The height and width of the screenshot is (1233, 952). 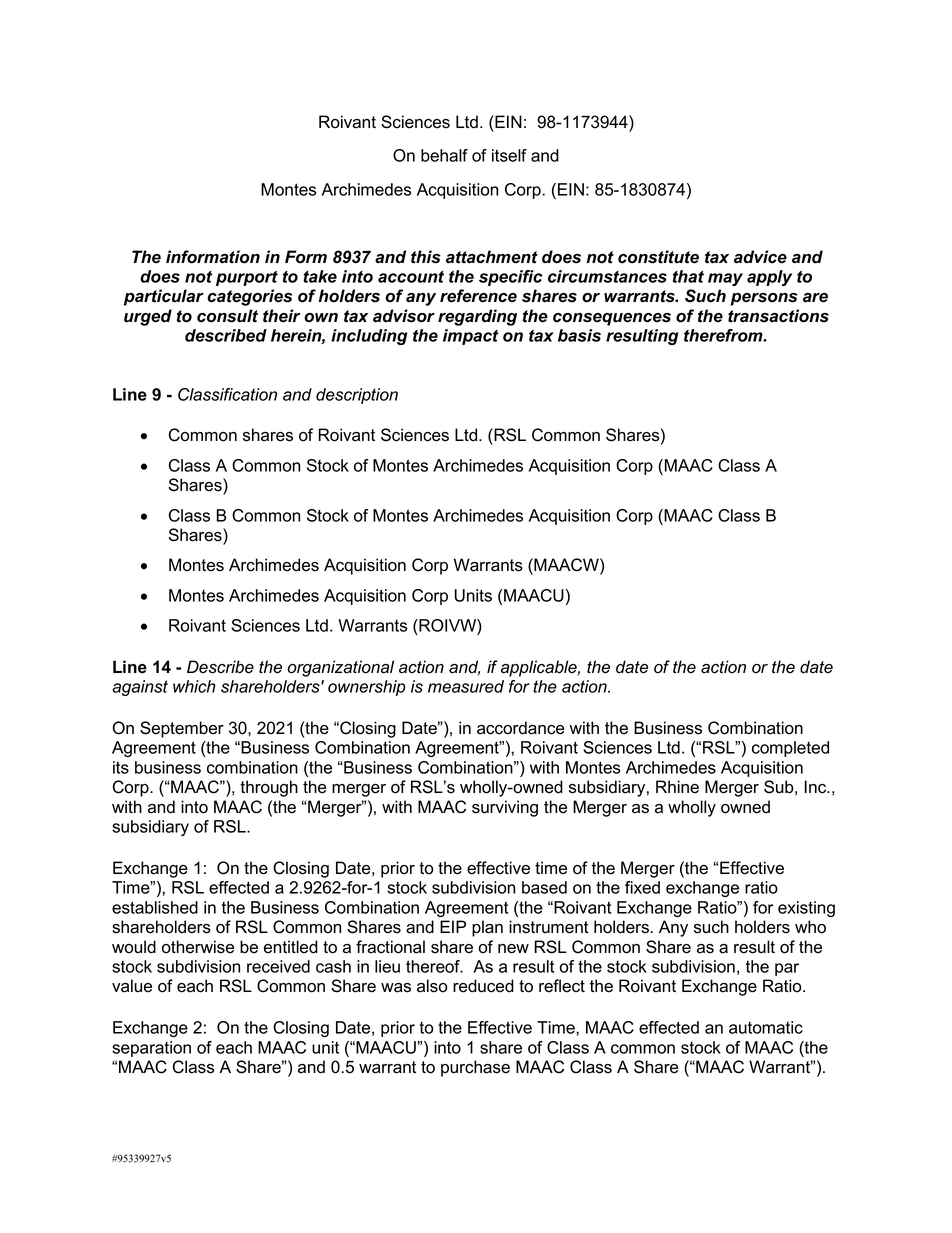 I want to click on purchase, so click(x=475, y=1068).
